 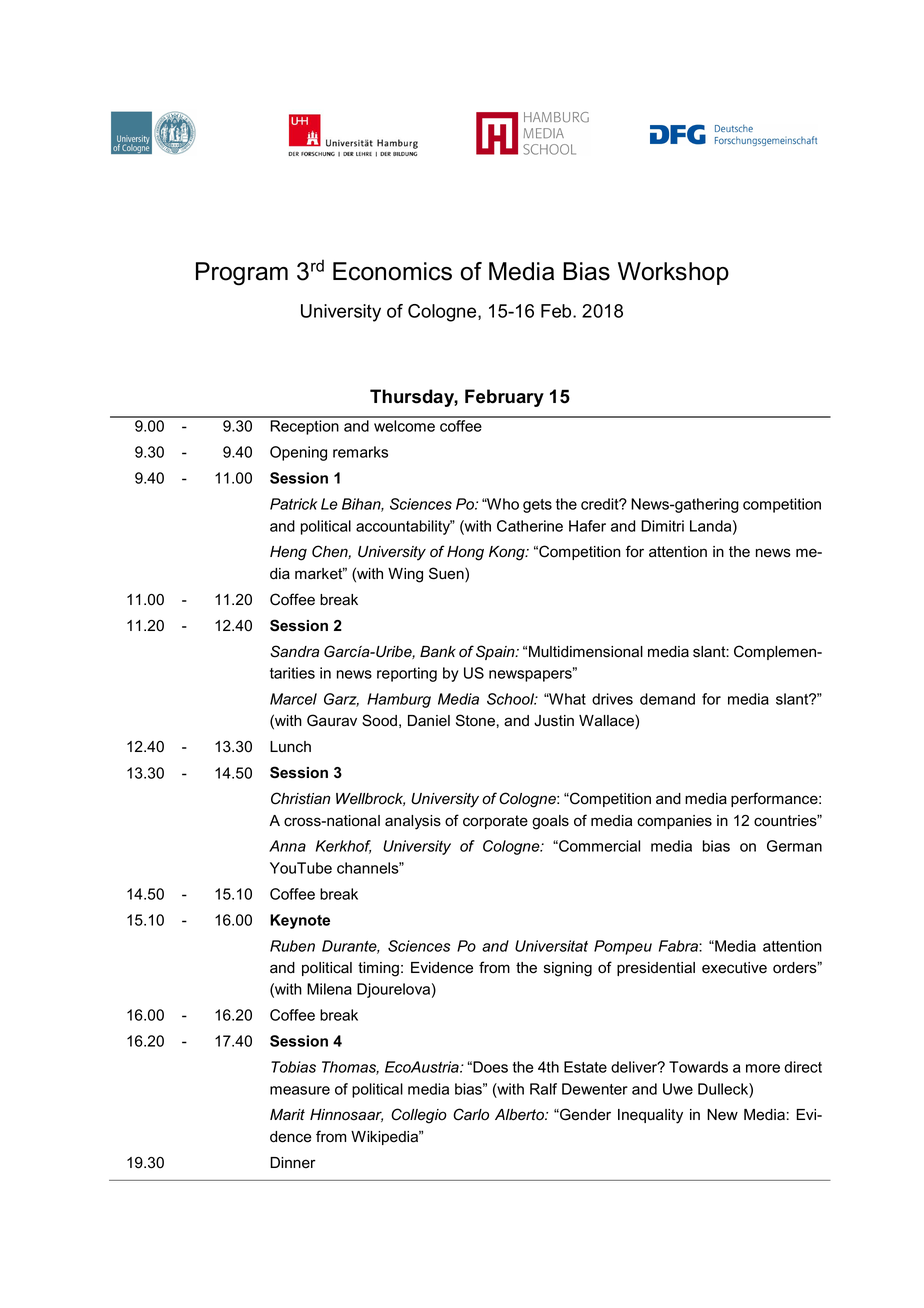 I want to click on Dinner, so click(x=293, y=1163).
